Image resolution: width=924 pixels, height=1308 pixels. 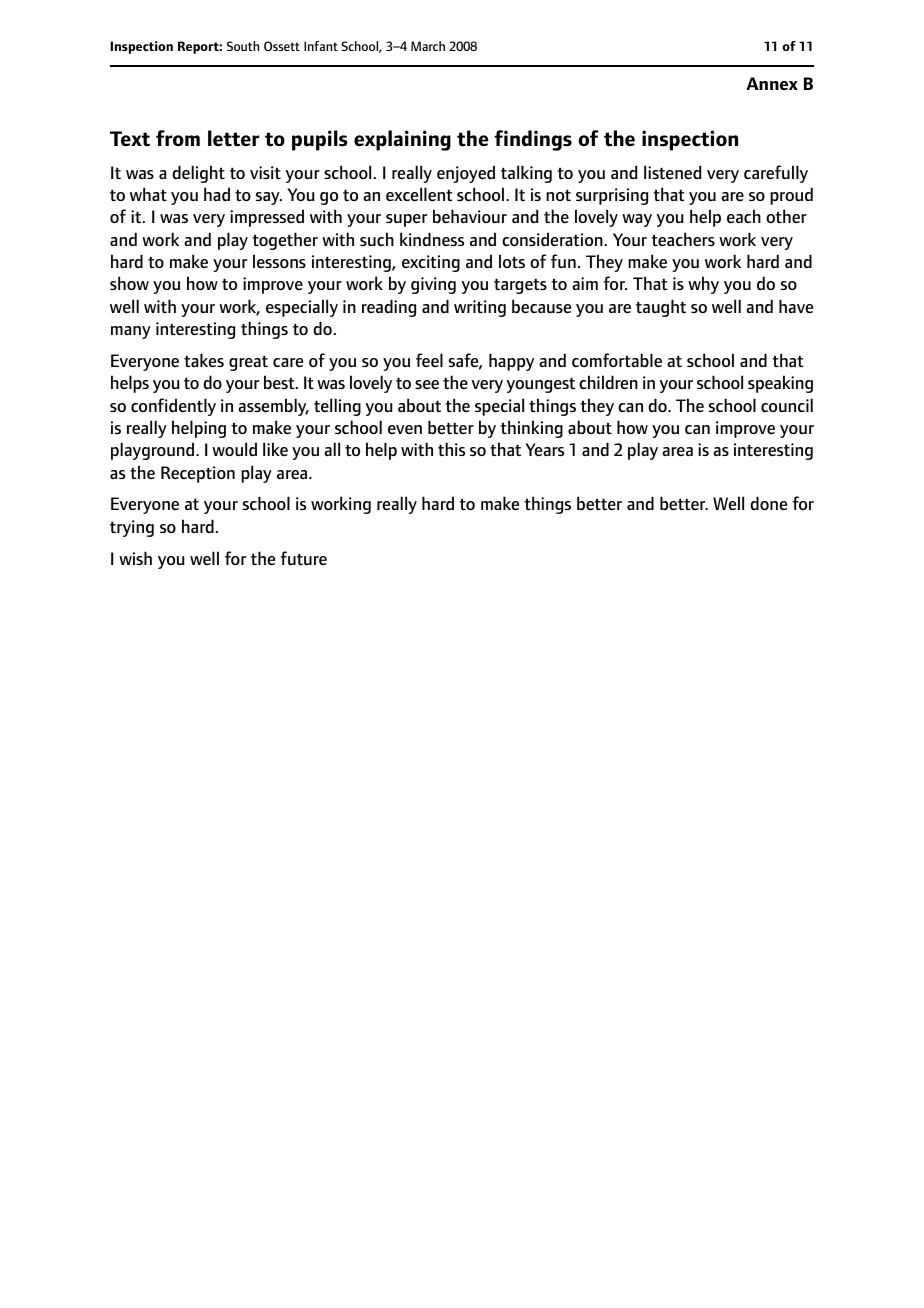 What do you see at coordinates (135, 558) in the image?
I see `wish` at bounding box center [135, 558].
